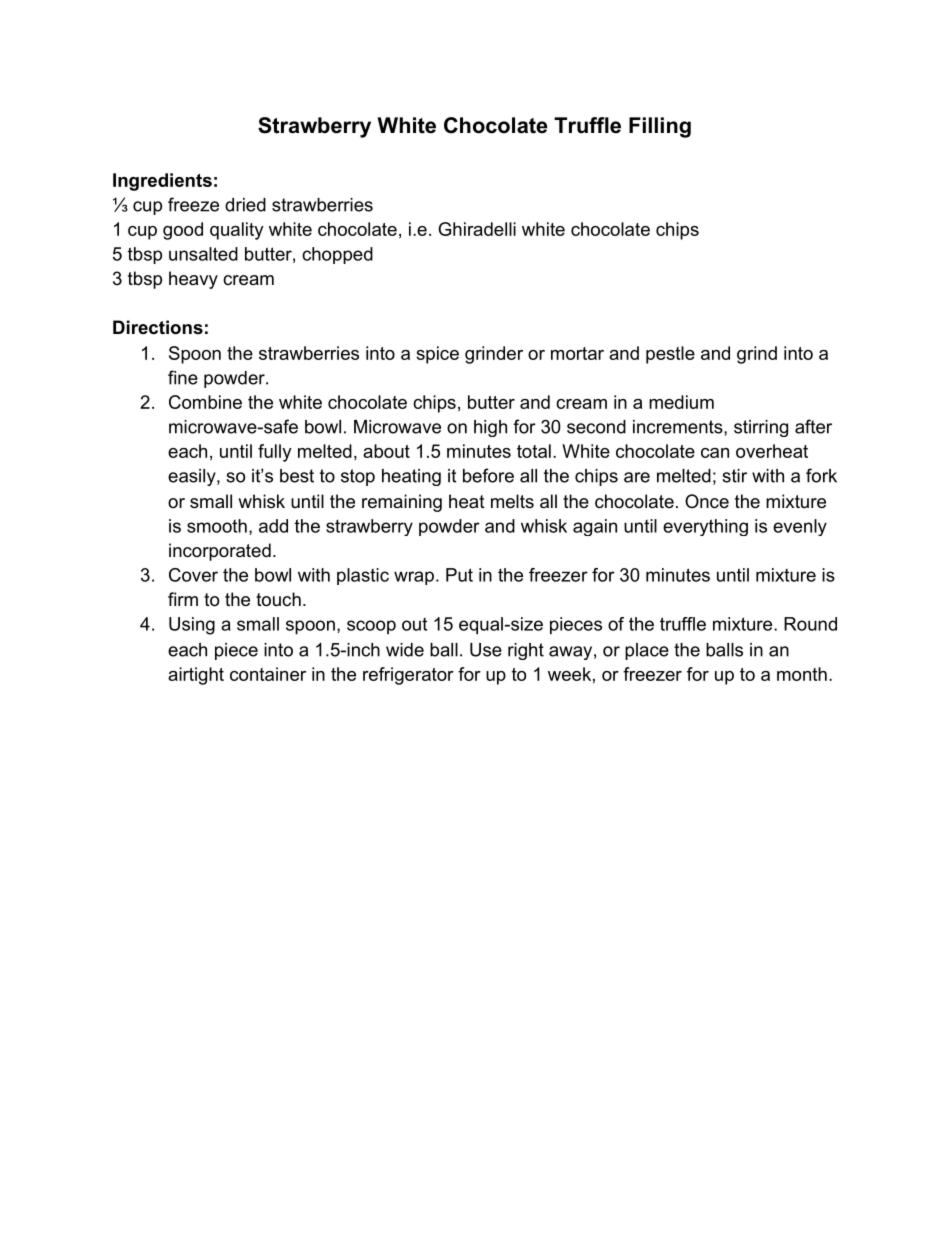 The image size is (952, 1233). What do you see at coordinates (193, 280) in the image?
I see `heavy` at bounding box center [193, 280].
